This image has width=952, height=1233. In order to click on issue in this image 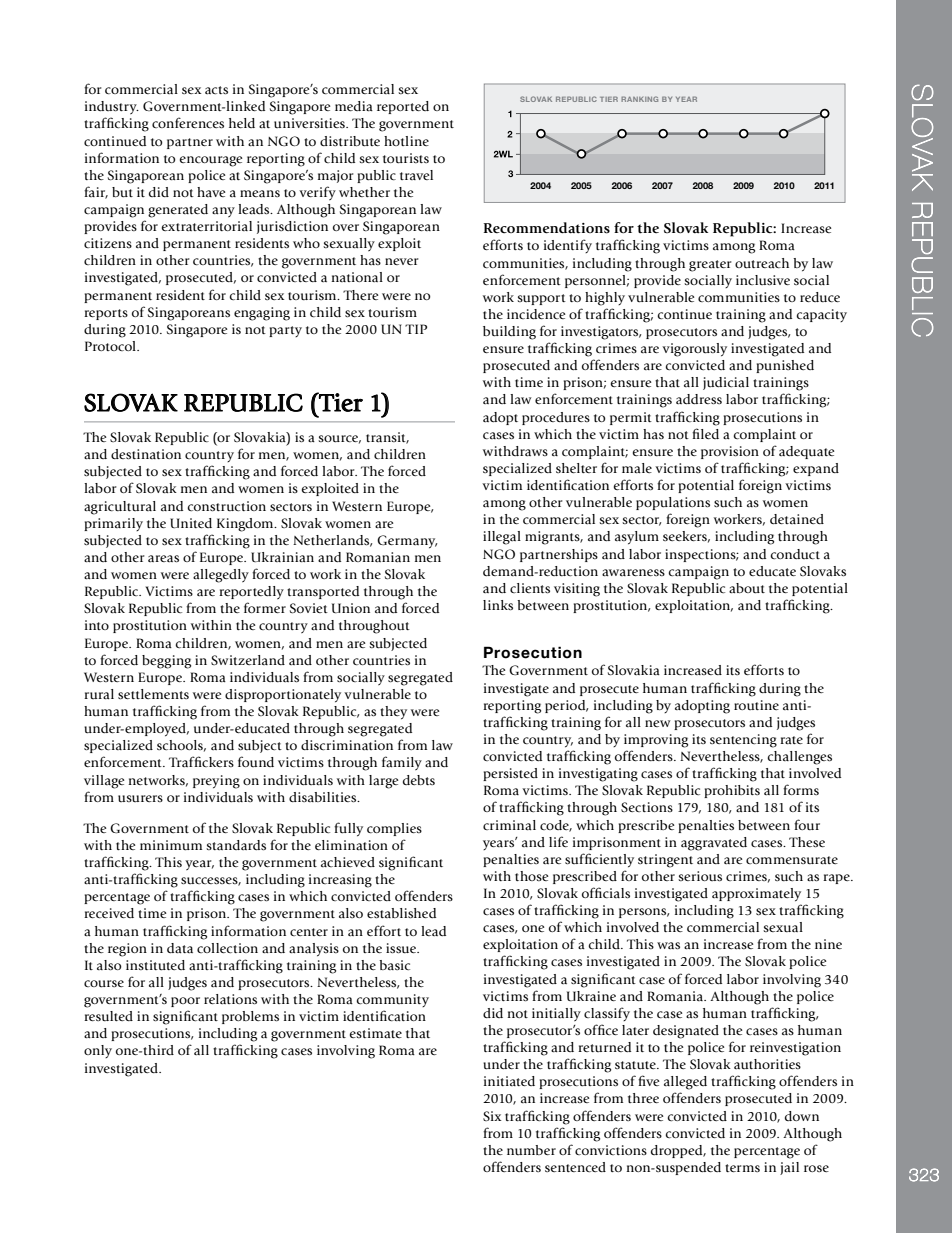, I will do `click(402, 948)`.
